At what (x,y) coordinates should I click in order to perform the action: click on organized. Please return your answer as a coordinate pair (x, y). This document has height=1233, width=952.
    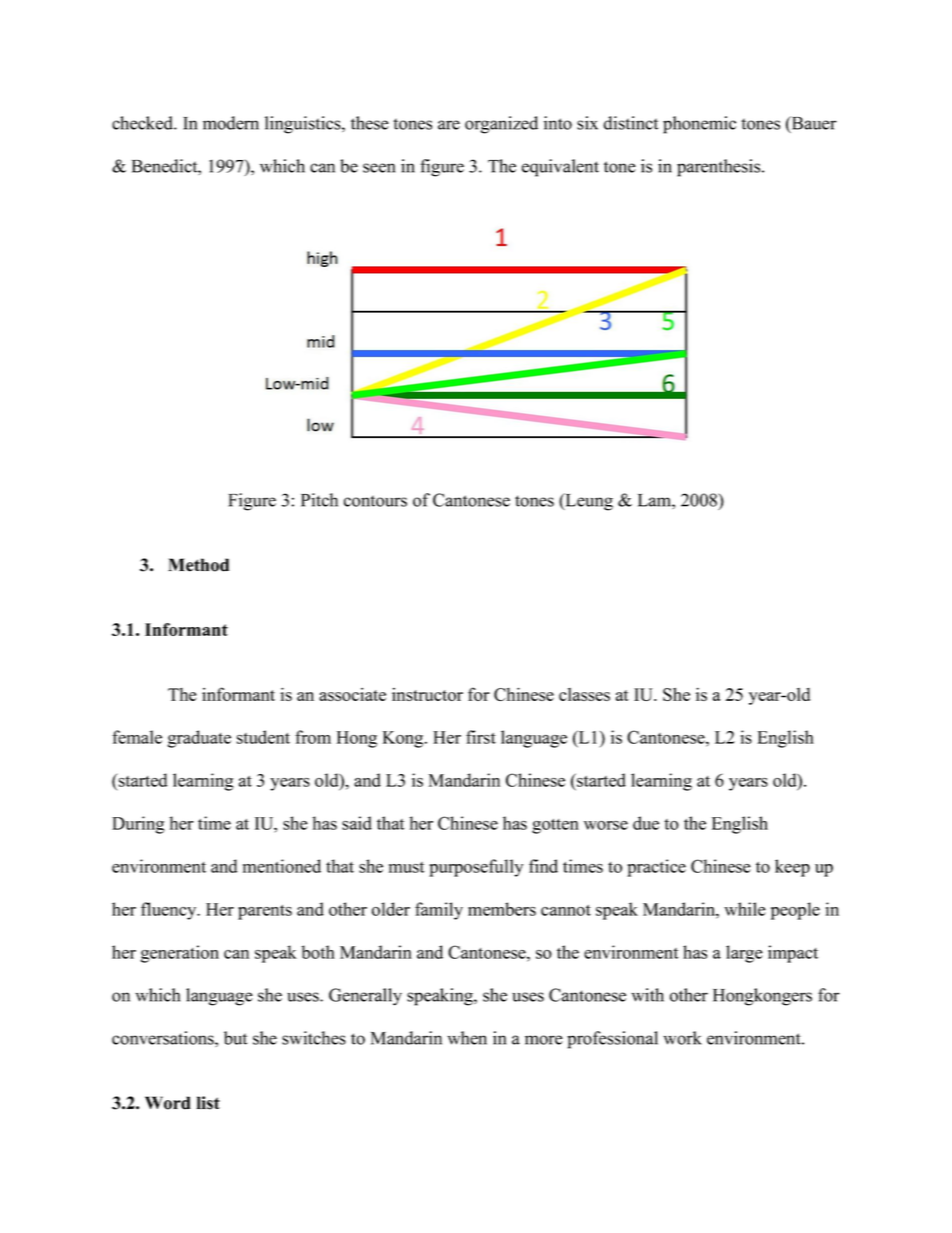
    Looking at the image, I should click on (501, 125).
